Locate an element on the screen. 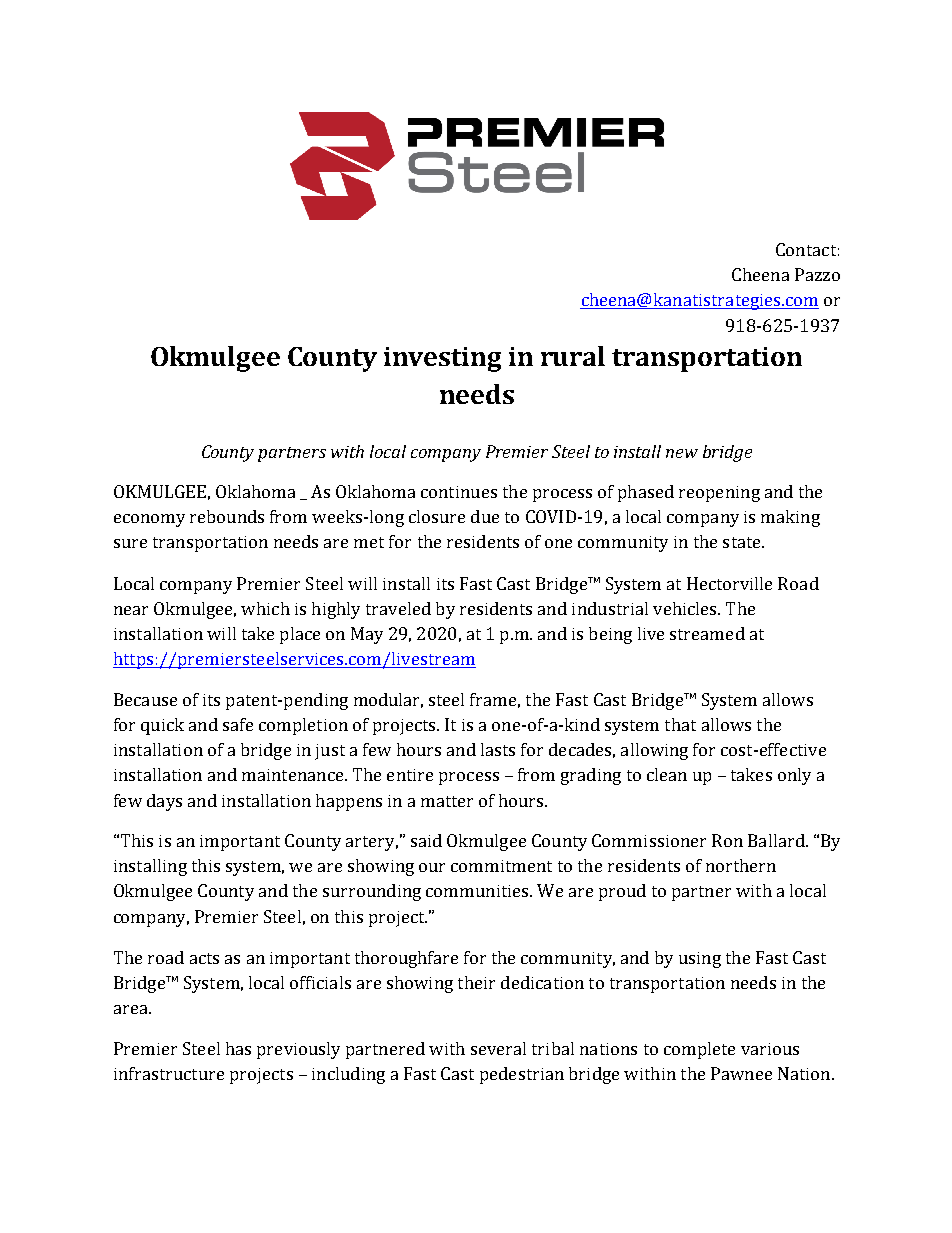  reopening is located at coordinates (719, 494).
